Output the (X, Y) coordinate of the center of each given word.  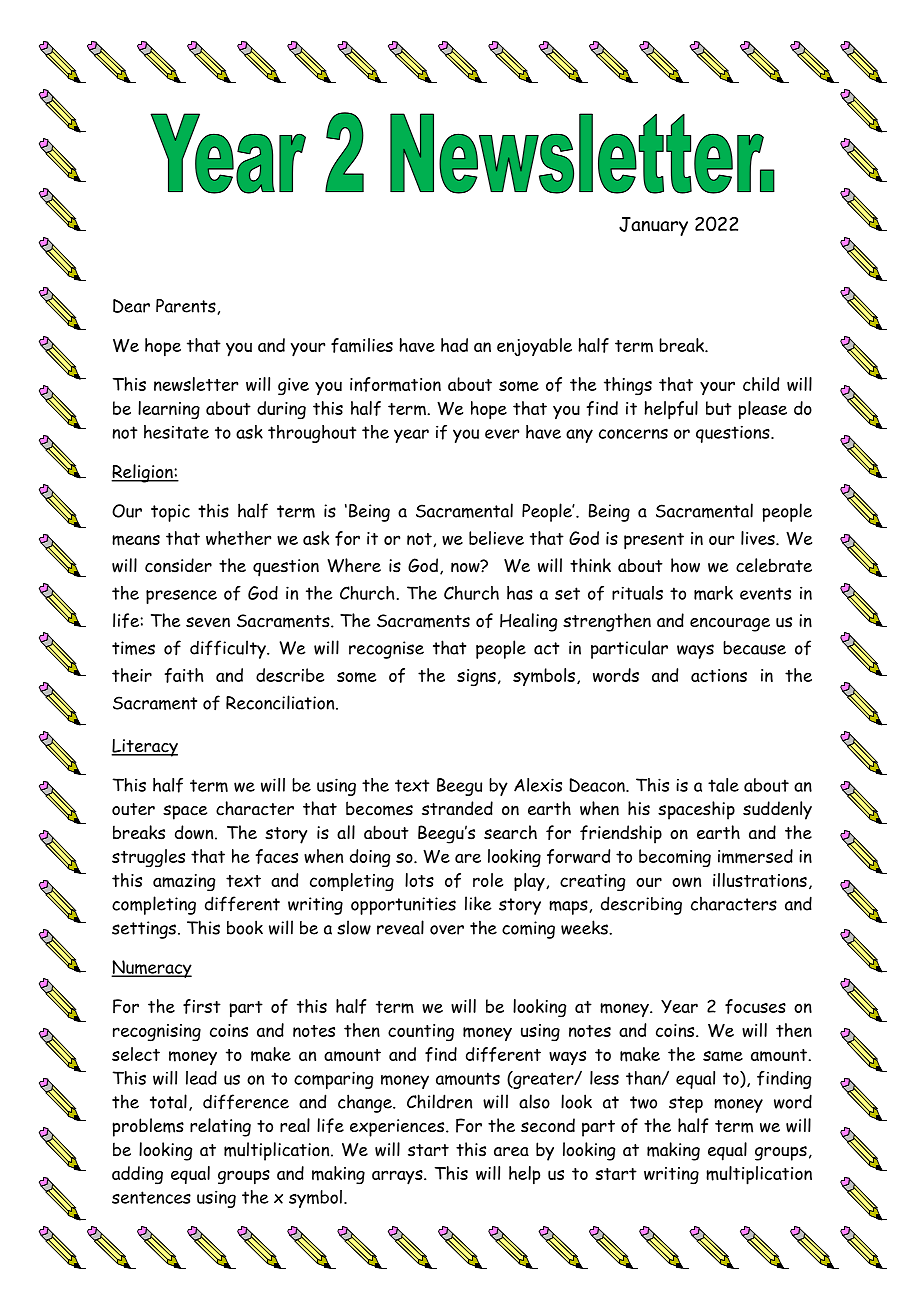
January (653, 226)
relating (220, 1127)
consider (178, 565)
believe (496, 538)
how (685, 565)
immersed (755, 856)
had (454, 345)
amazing (184, 882)
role (488, 880)
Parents (186, 306)
